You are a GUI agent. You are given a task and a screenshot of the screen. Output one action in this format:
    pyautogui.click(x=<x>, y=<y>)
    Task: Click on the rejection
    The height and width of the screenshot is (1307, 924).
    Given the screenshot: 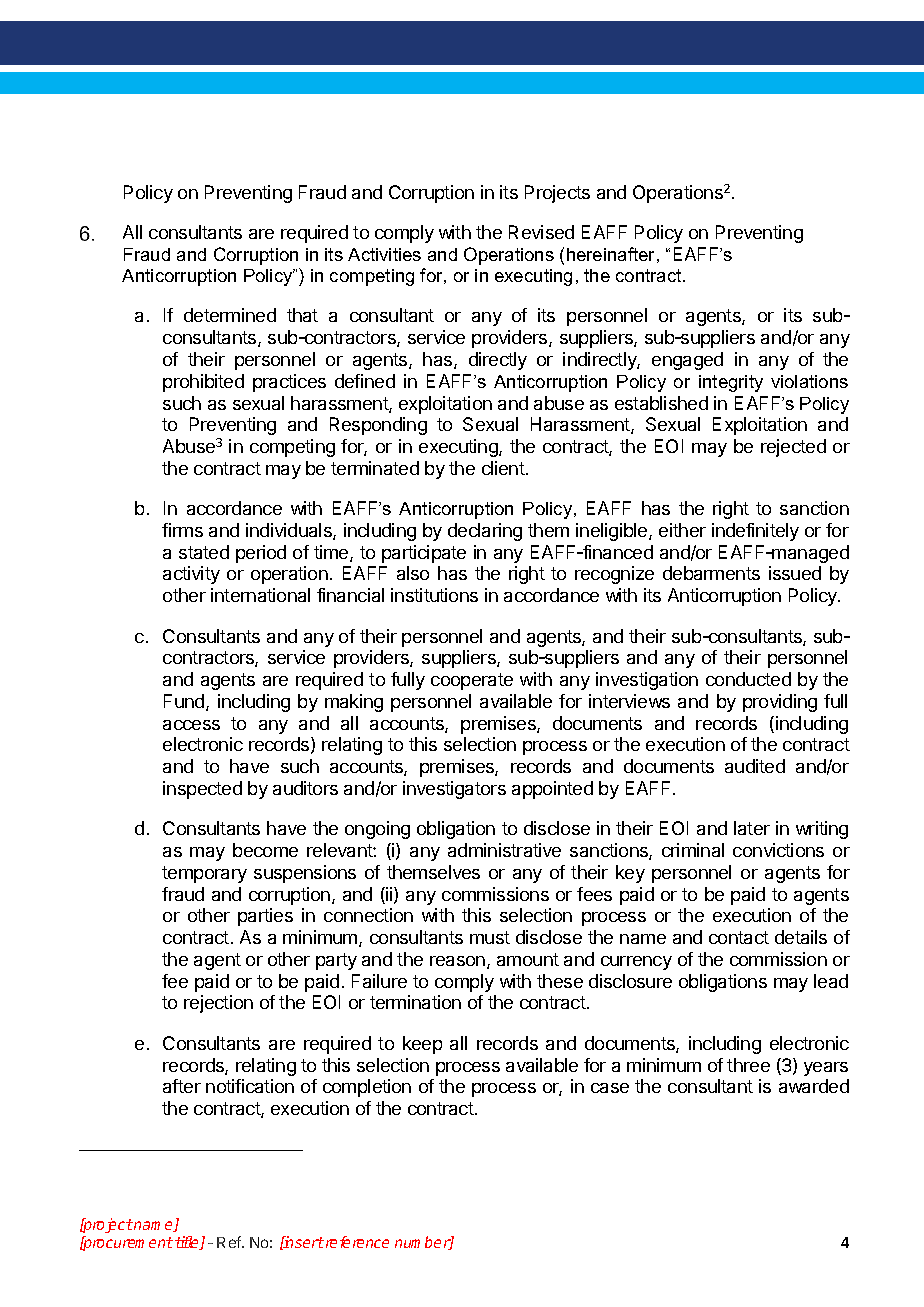 What is the action you would take?
    pyautogui.click(x=218, y=1004)
